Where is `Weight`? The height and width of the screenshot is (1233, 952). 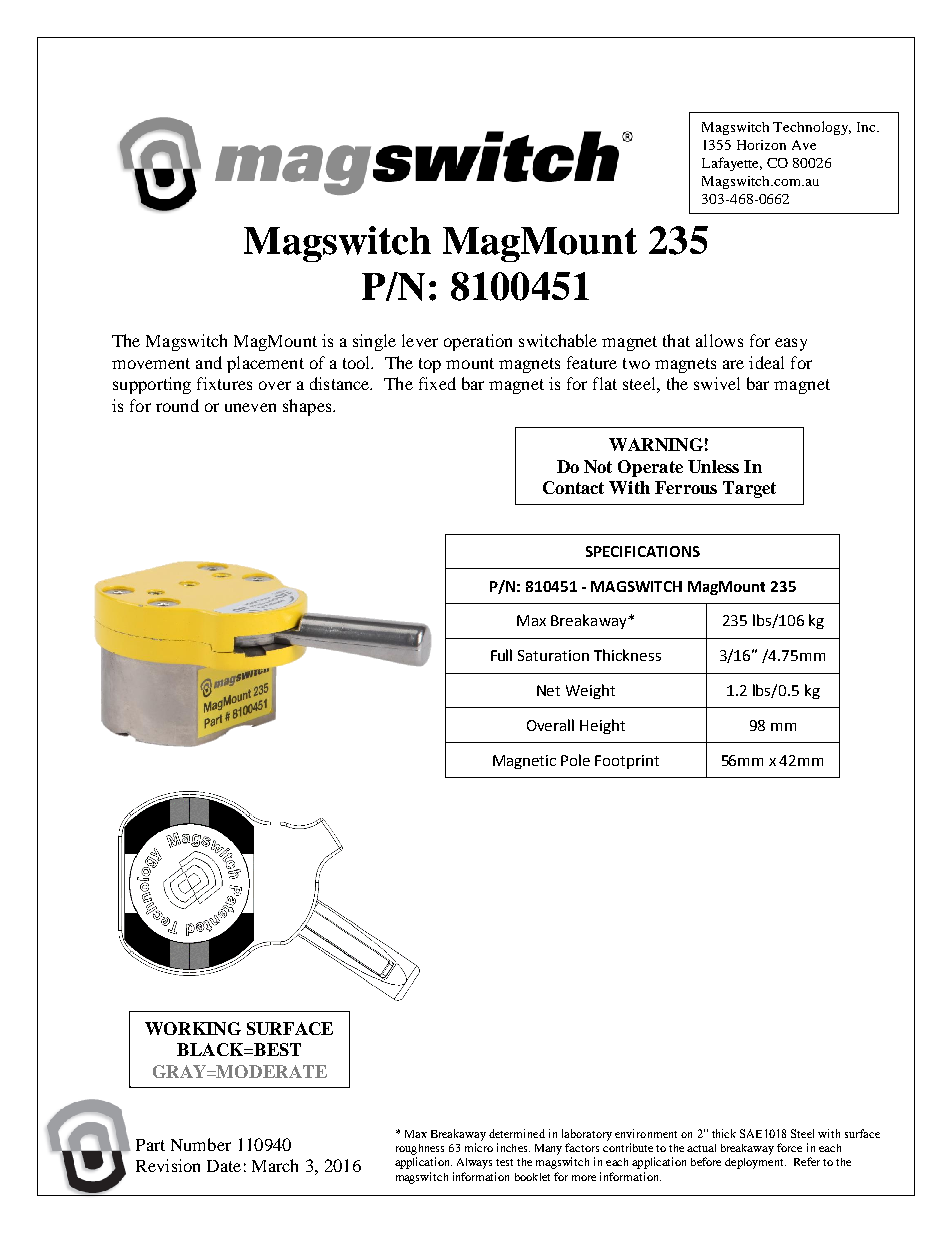 Weight is located at coordinates (590, 691).
